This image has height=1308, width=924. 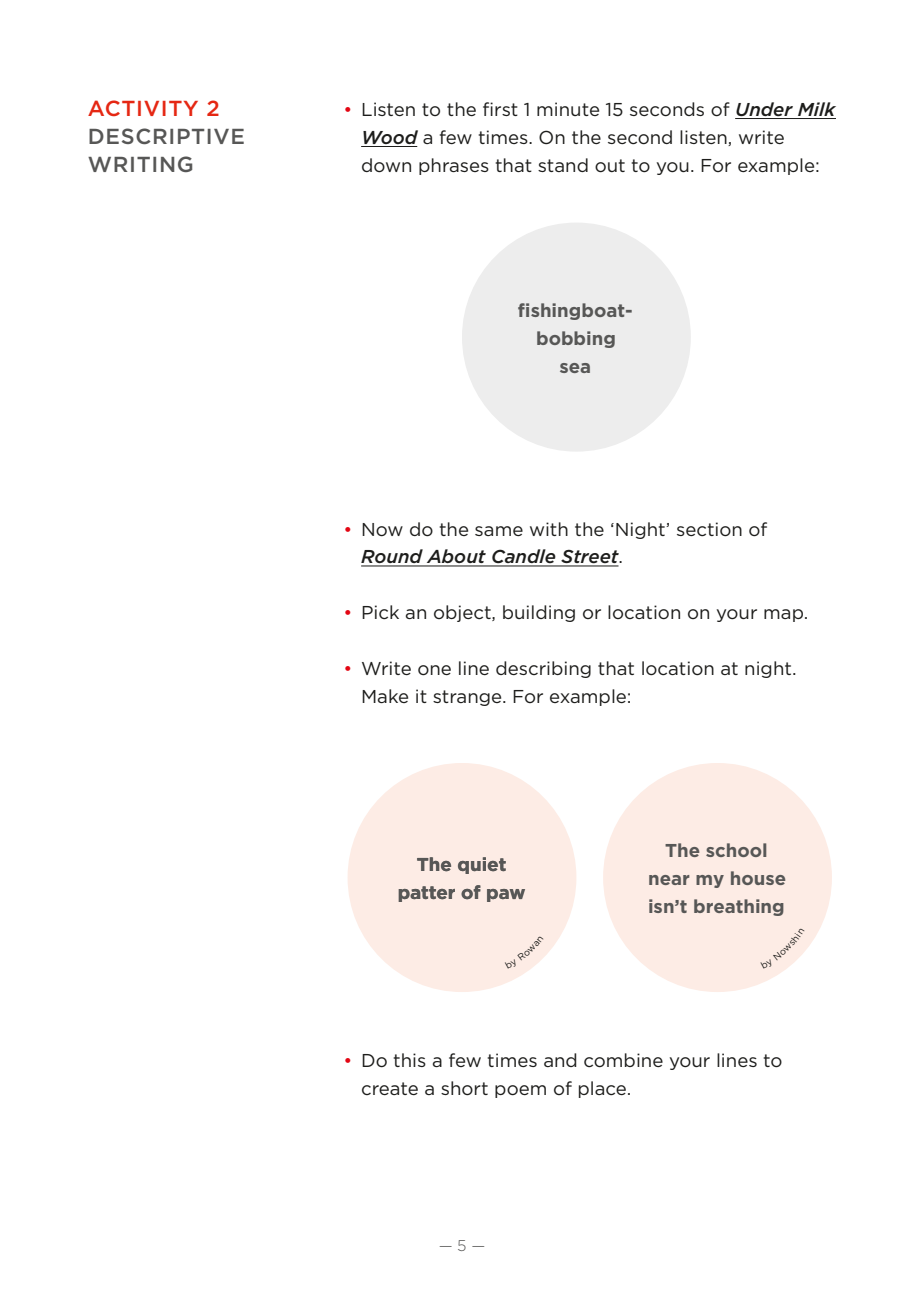 I want to click on combine, so click(x=623, y=1060).
